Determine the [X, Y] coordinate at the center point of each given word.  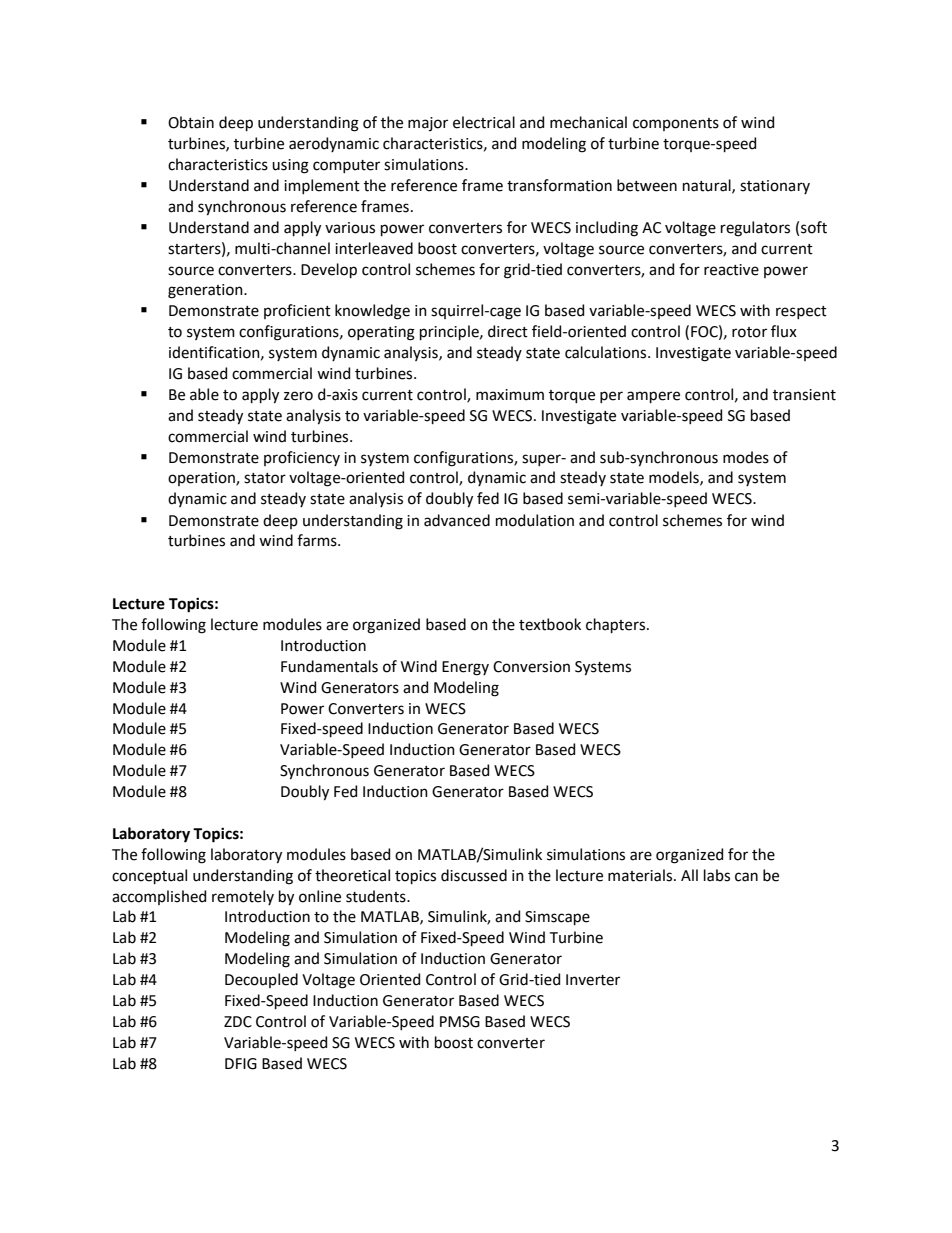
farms [318, 540]
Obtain [191, 122]
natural [708, 186]
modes [746, 457]
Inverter [593, 980]
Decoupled [261, 980]
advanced [457, 520]
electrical [484, 122]
